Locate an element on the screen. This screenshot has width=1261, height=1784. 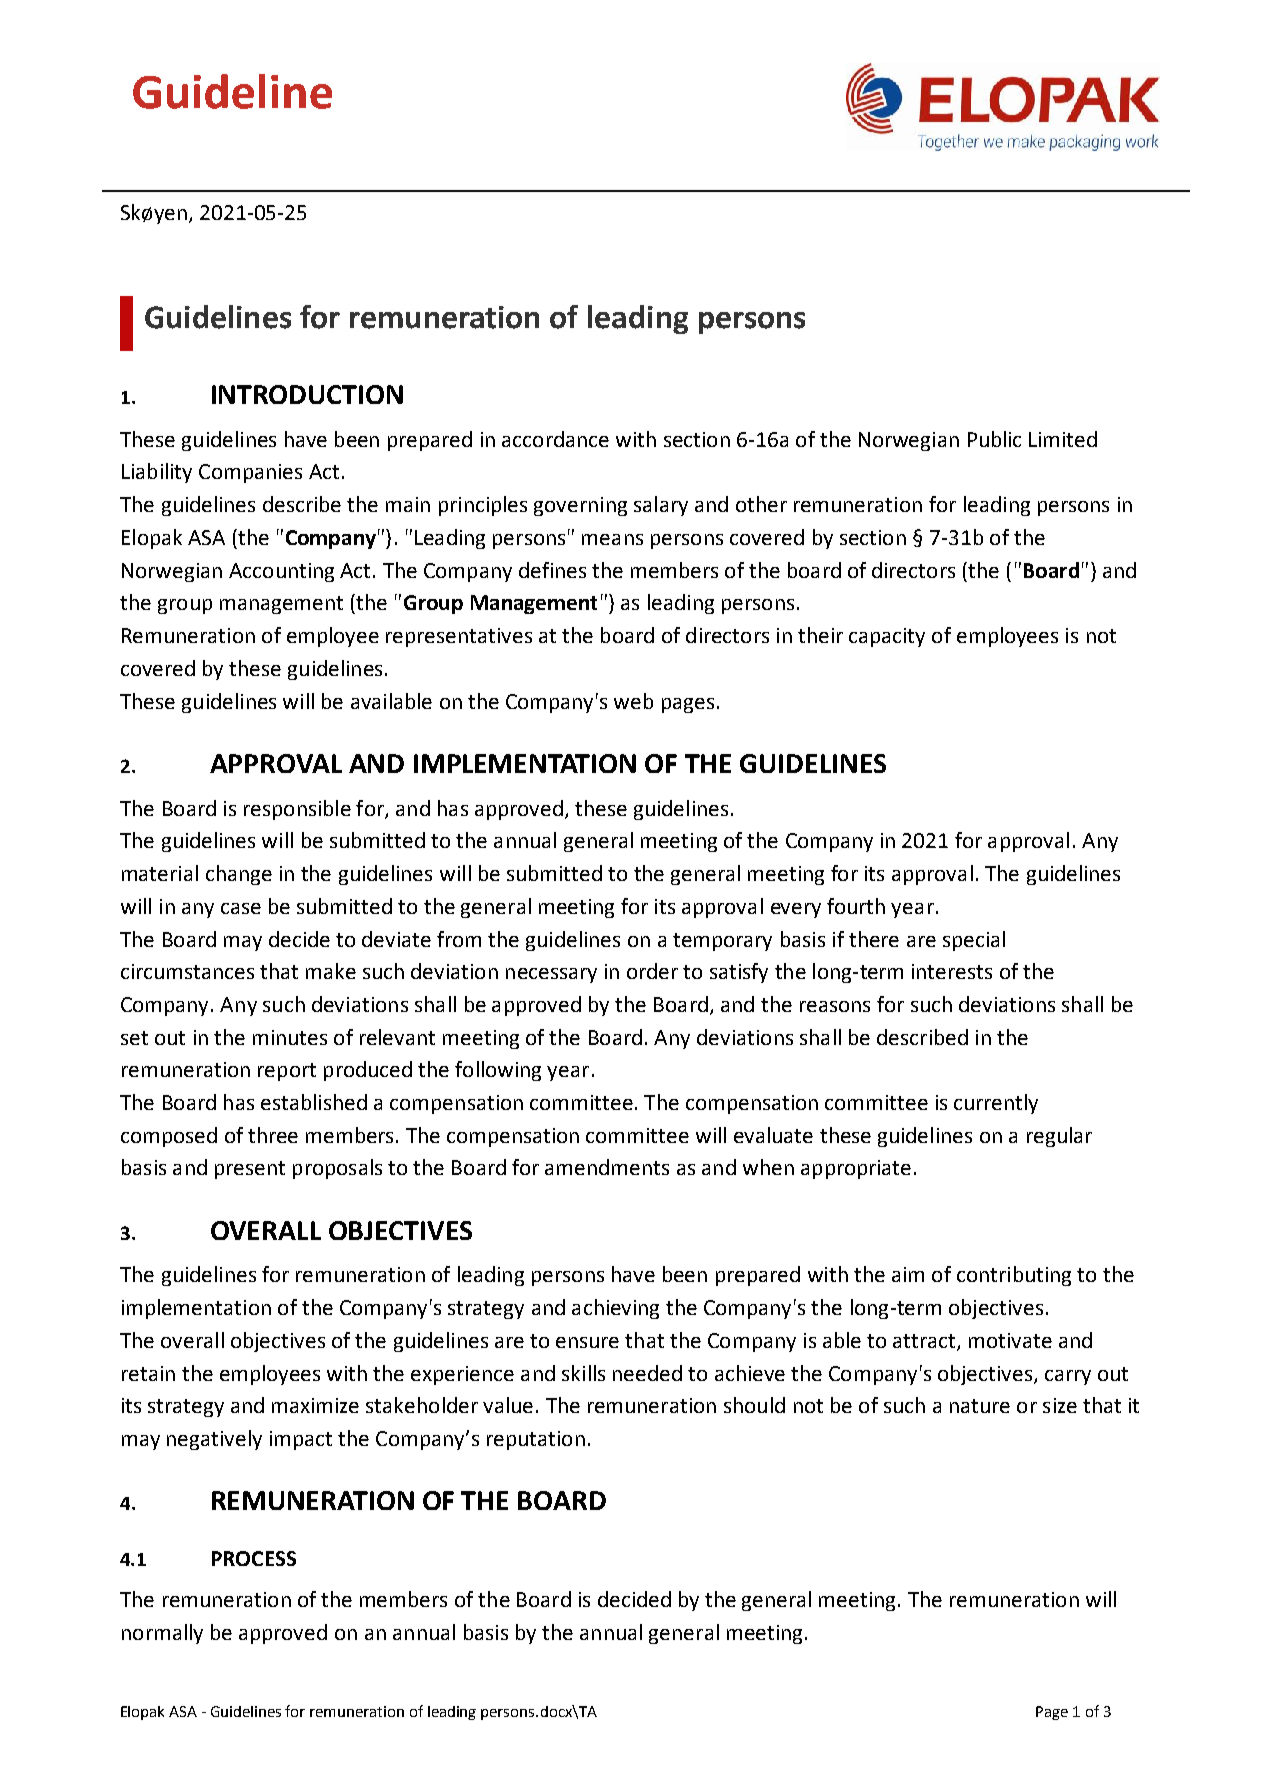
minutes is located at coordinates (290, 1037).
